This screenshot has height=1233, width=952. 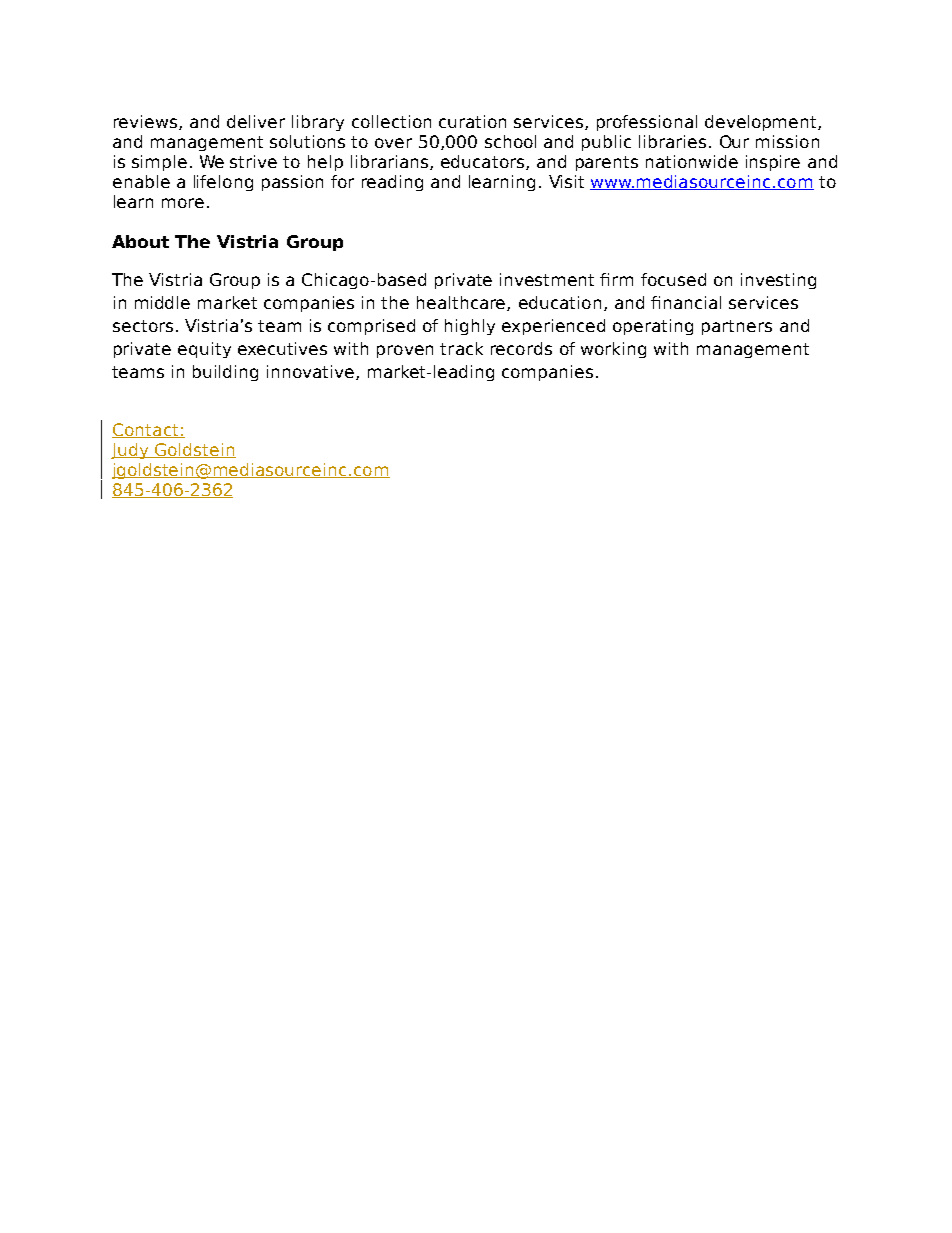 What do you see at coordinates (613, 350) in the screenshot?
I see `working` at bounding box center [613, 350].
